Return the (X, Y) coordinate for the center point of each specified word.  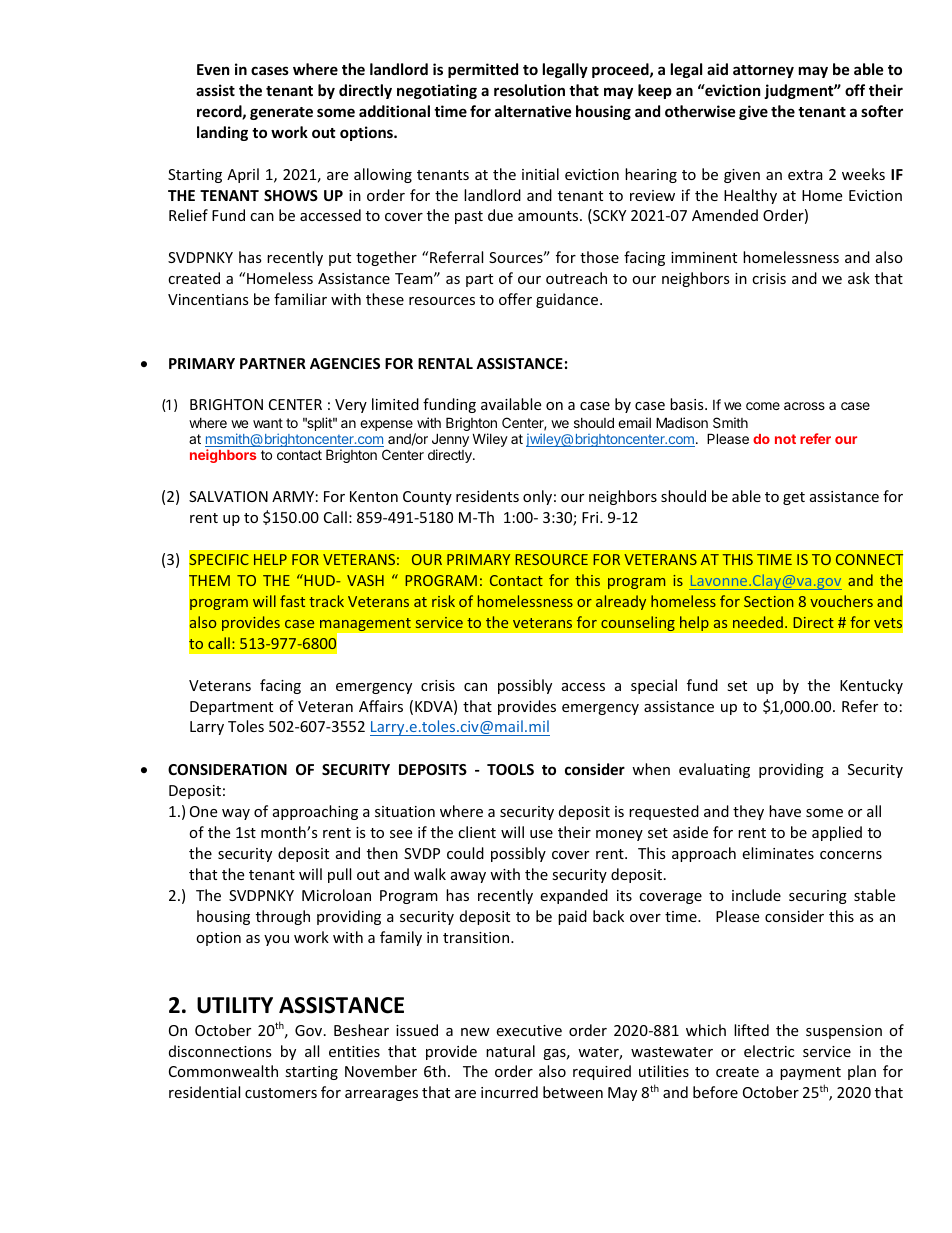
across (804, 406)
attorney (763, 71)
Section (768, 601)
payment (810, 1073)
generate (281, 113)
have (785, 811)
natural (510, 1051)
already (621, 602)
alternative (533, 111)
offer (515, 299)
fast (292, 601)
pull (339, 875)
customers (281, 1093)
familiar (300, 299)
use (541, 834)
